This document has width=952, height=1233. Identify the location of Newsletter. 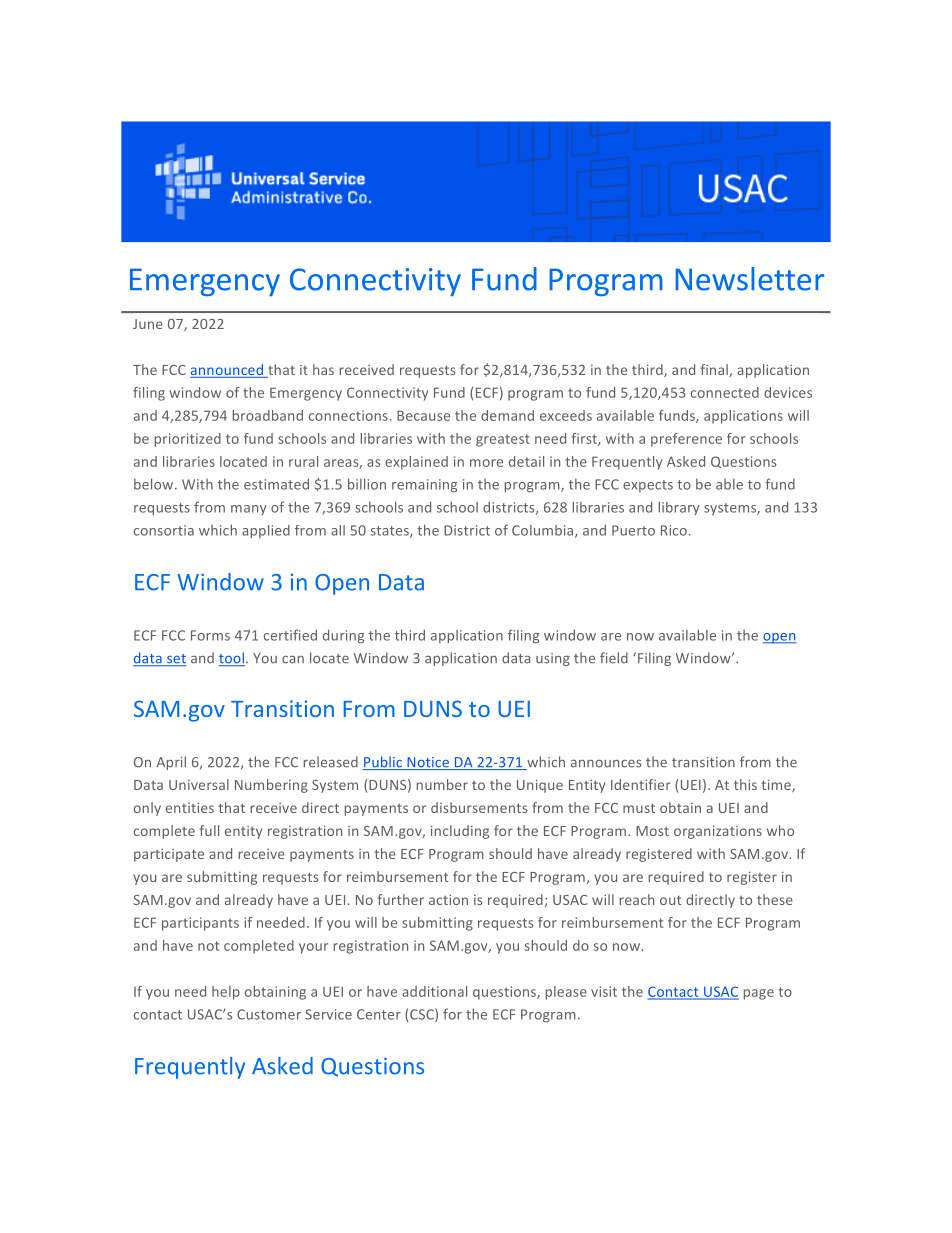
(749, 279).
